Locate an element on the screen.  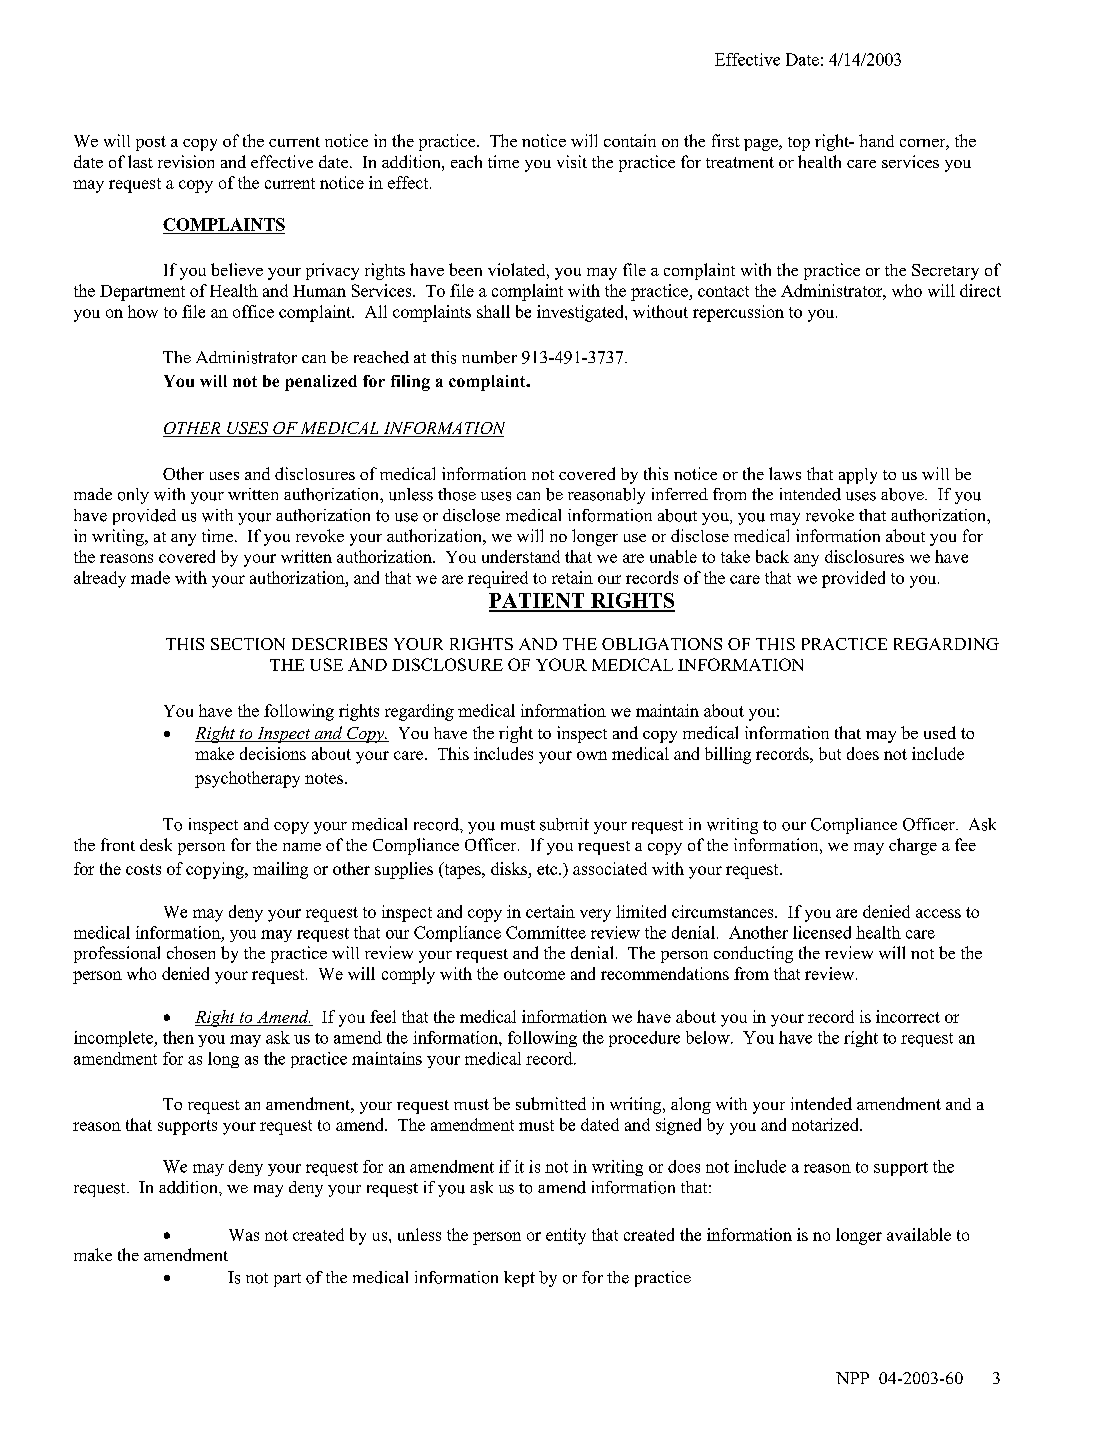
Was is located at coordinates (244, 1235).
